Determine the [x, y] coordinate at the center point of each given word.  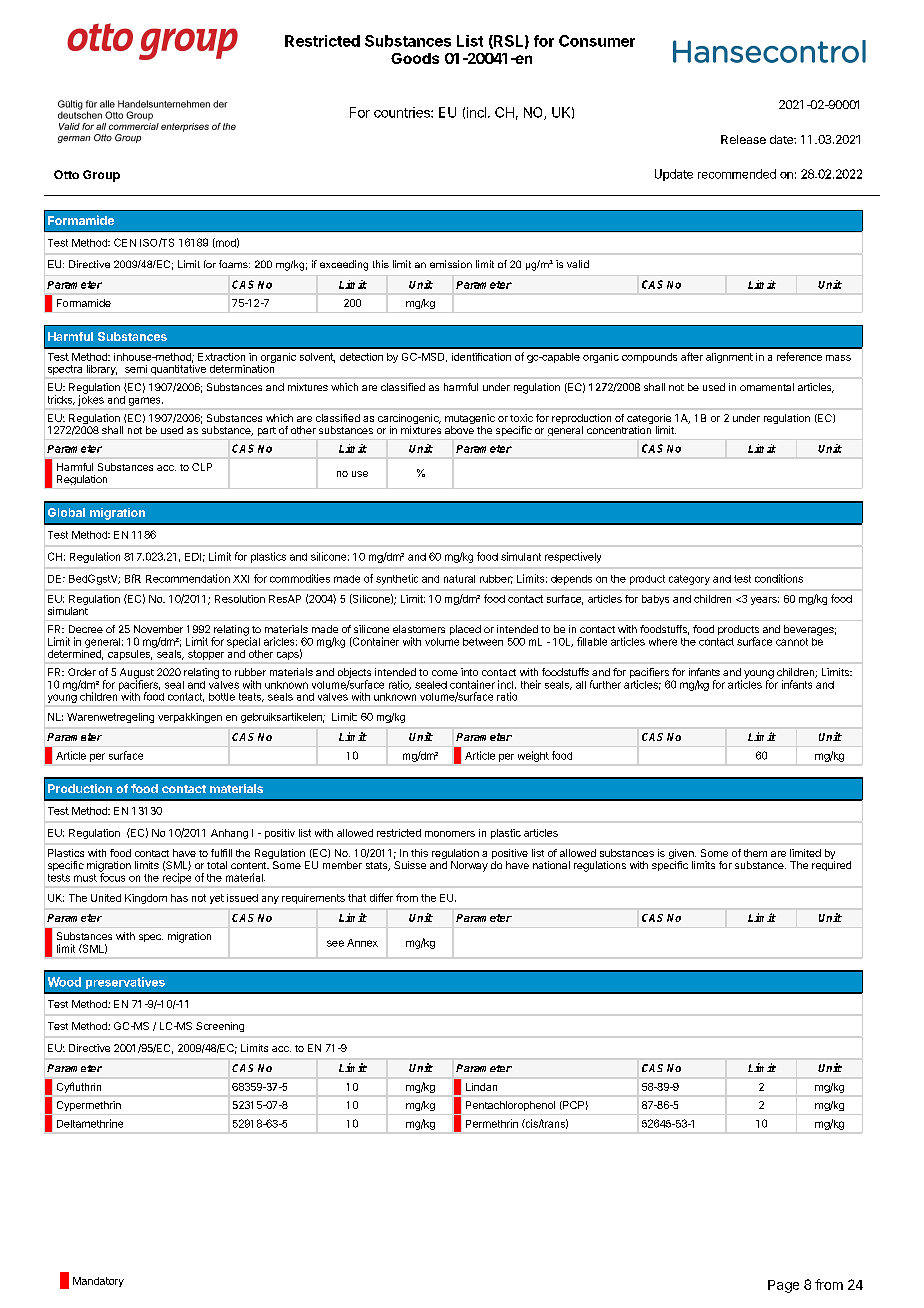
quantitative [178, 370]
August [137, 674]
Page [783, 1286]
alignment [729, 358]
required [831, 866]
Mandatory [98, 1282]
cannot [792, 642]
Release [743, 139]
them [755, 853]
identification [481, 357]
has [179, 898]
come [445, 673]
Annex [362, 943]
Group [101, 176]
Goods [415, 58]
